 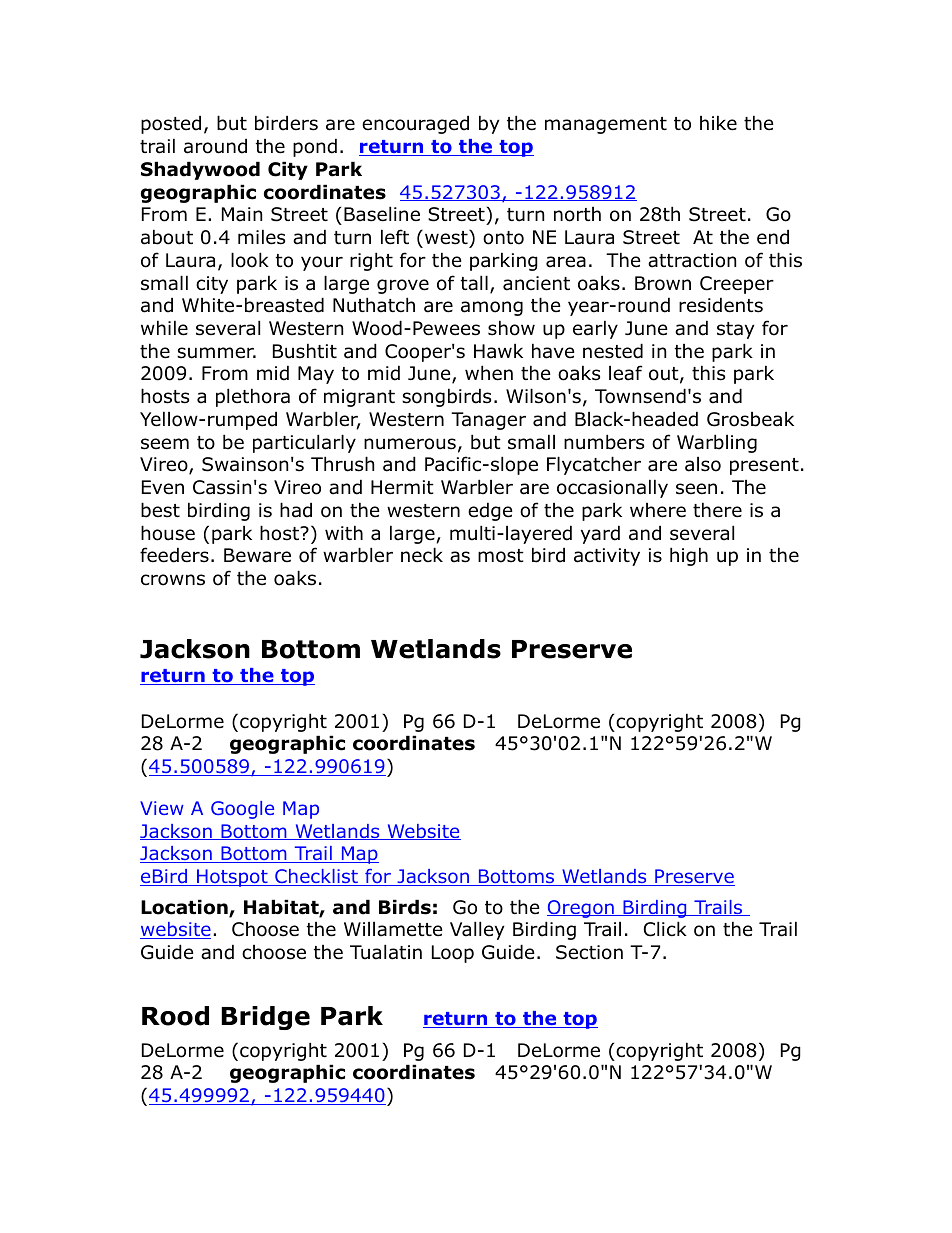 I want to click on Click, so click(x=665, y=929).
